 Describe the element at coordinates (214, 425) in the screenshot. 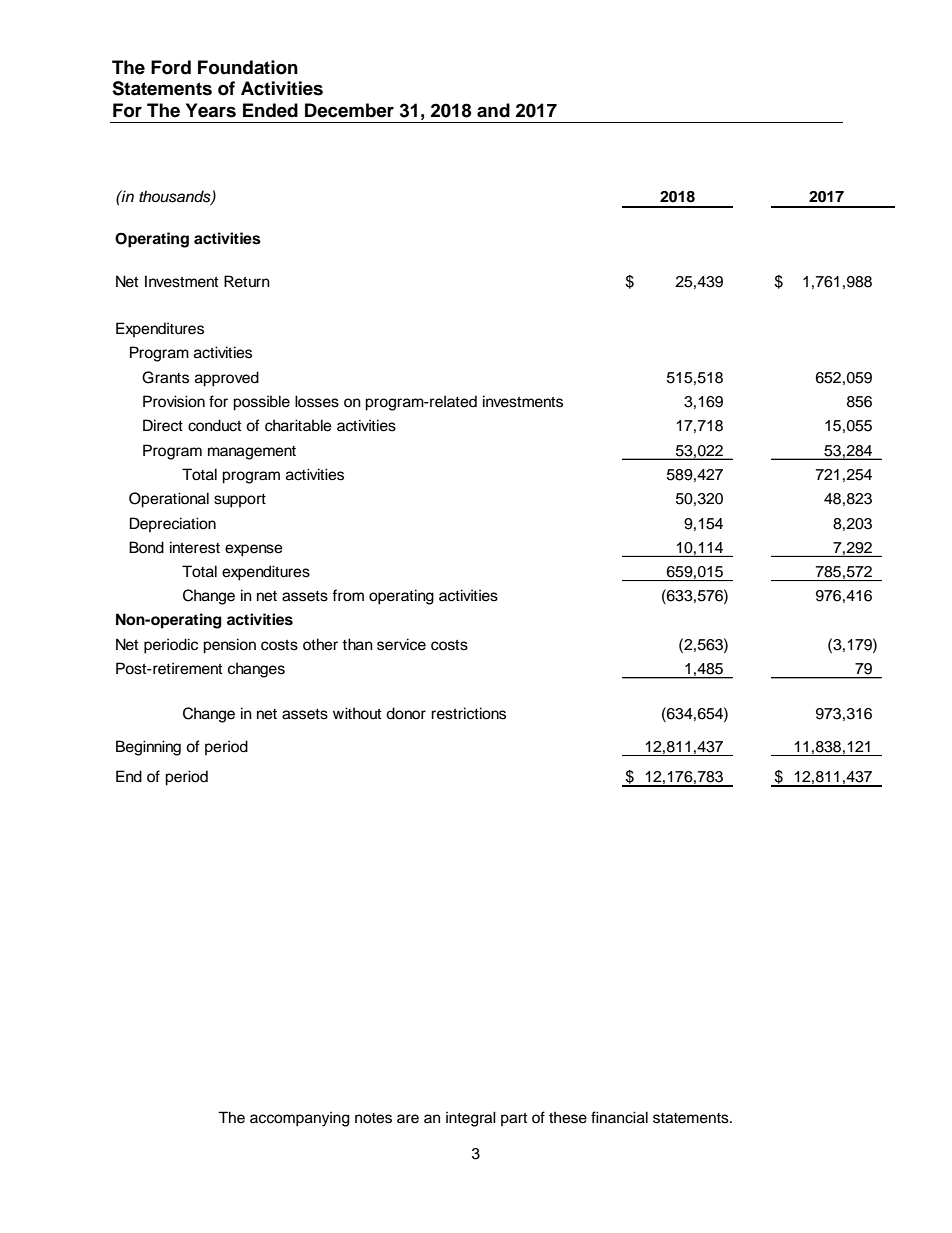

I see `conduct` at that location.
